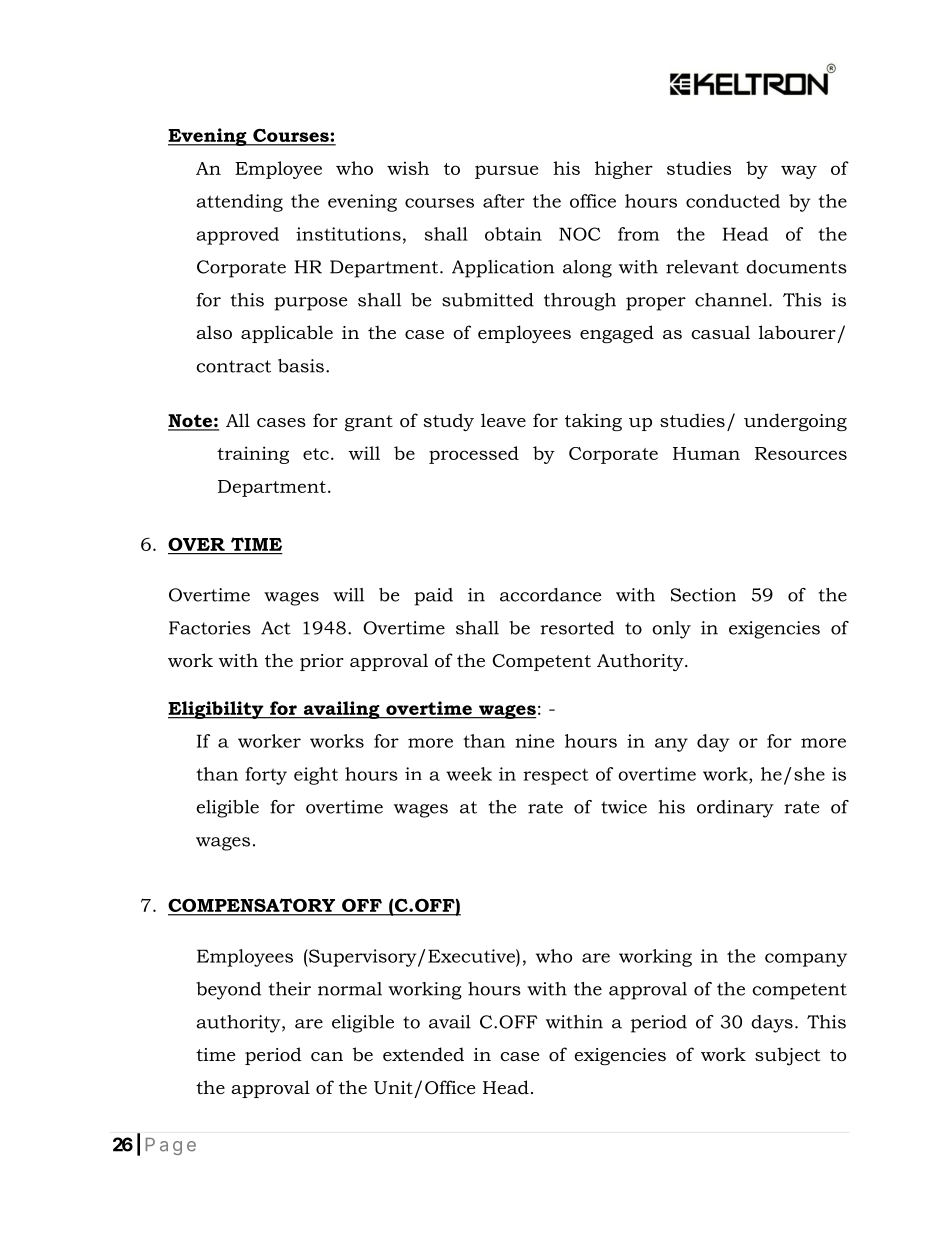 The image size is (952, 1233). Describe the element at coordinates (266, 776) in the image. I see `forty` at that location.
